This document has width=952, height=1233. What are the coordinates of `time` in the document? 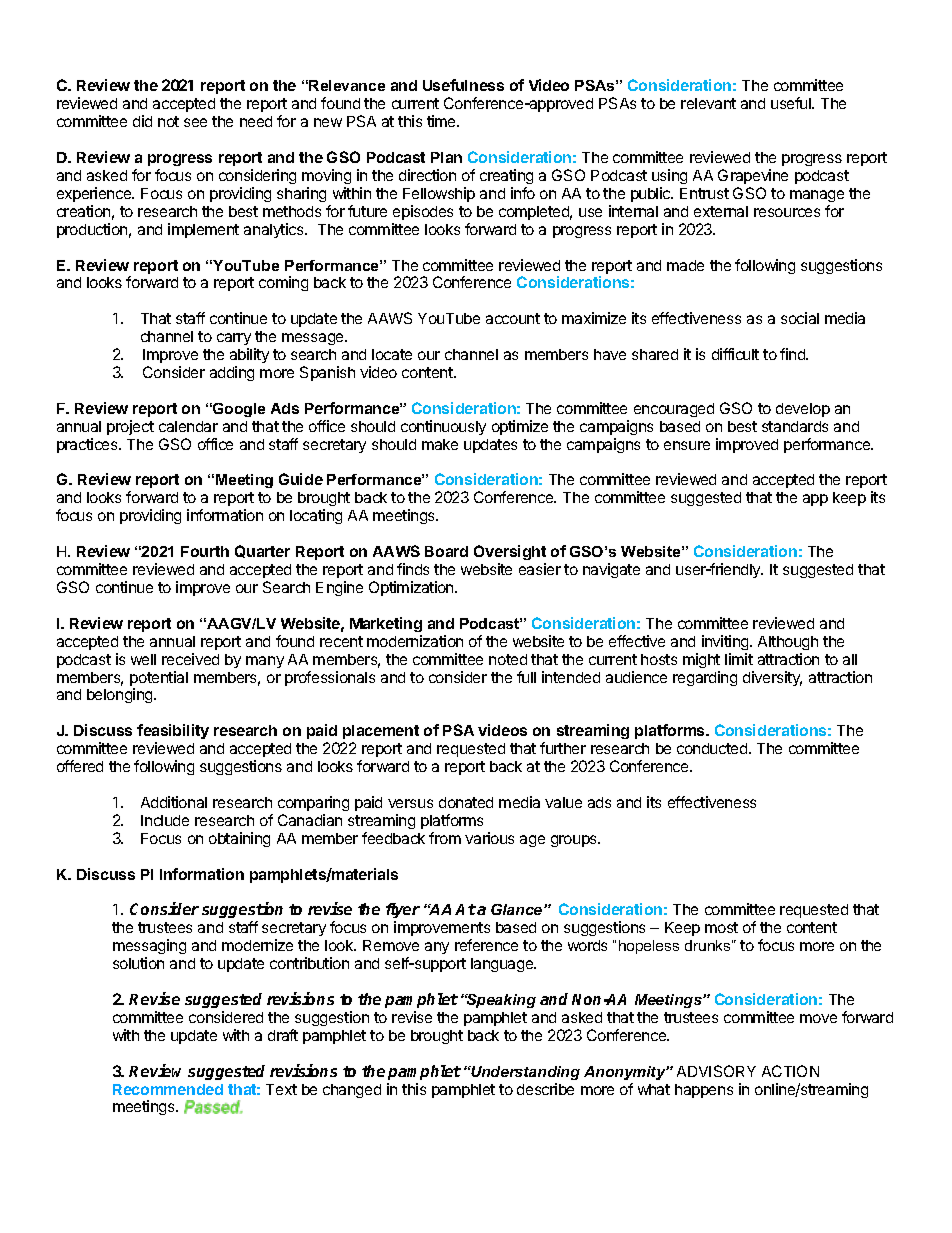 It's located at (442, 121).
